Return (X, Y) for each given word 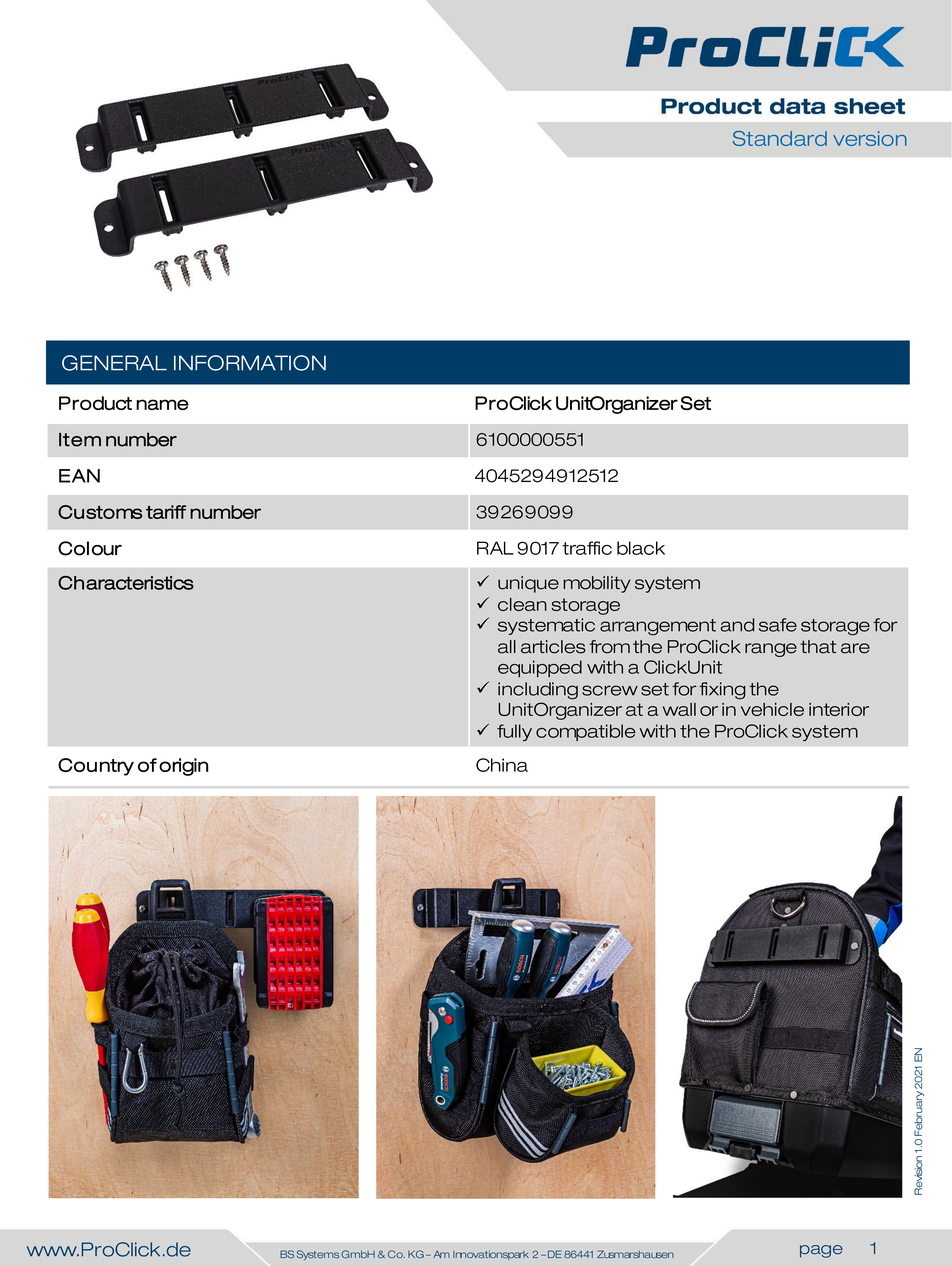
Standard (780, 138)
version (870, 138)
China (502, 765)
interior (839, 709)
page (821, 1251)
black (641, 548)
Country (96, 767)
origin (183, 767)
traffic (587, 548)
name (162, 404)
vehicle (772, 709)
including (538, 691)
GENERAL (114, 363)
